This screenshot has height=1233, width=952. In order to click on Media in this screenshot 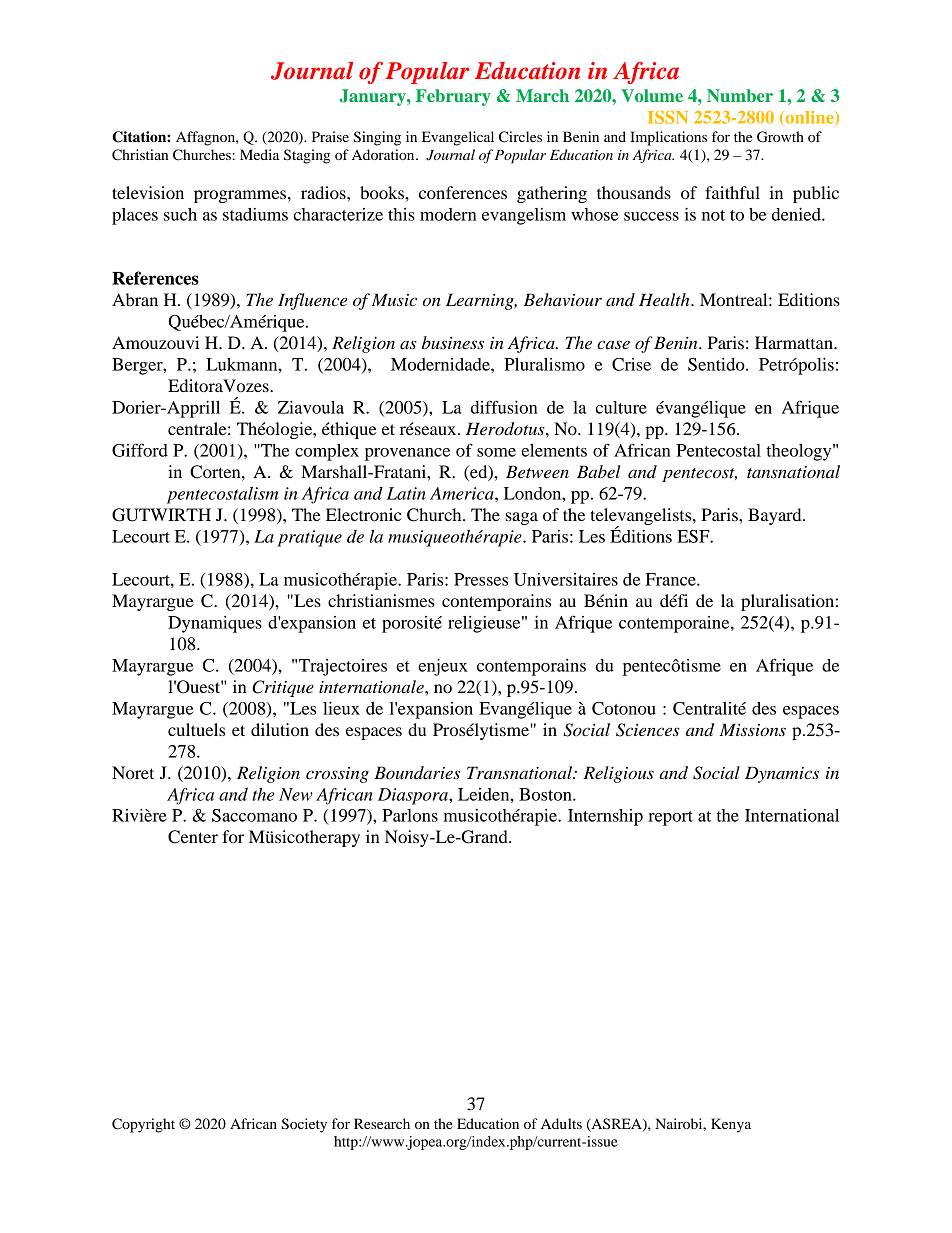, I will do `click(259, 154)`.
